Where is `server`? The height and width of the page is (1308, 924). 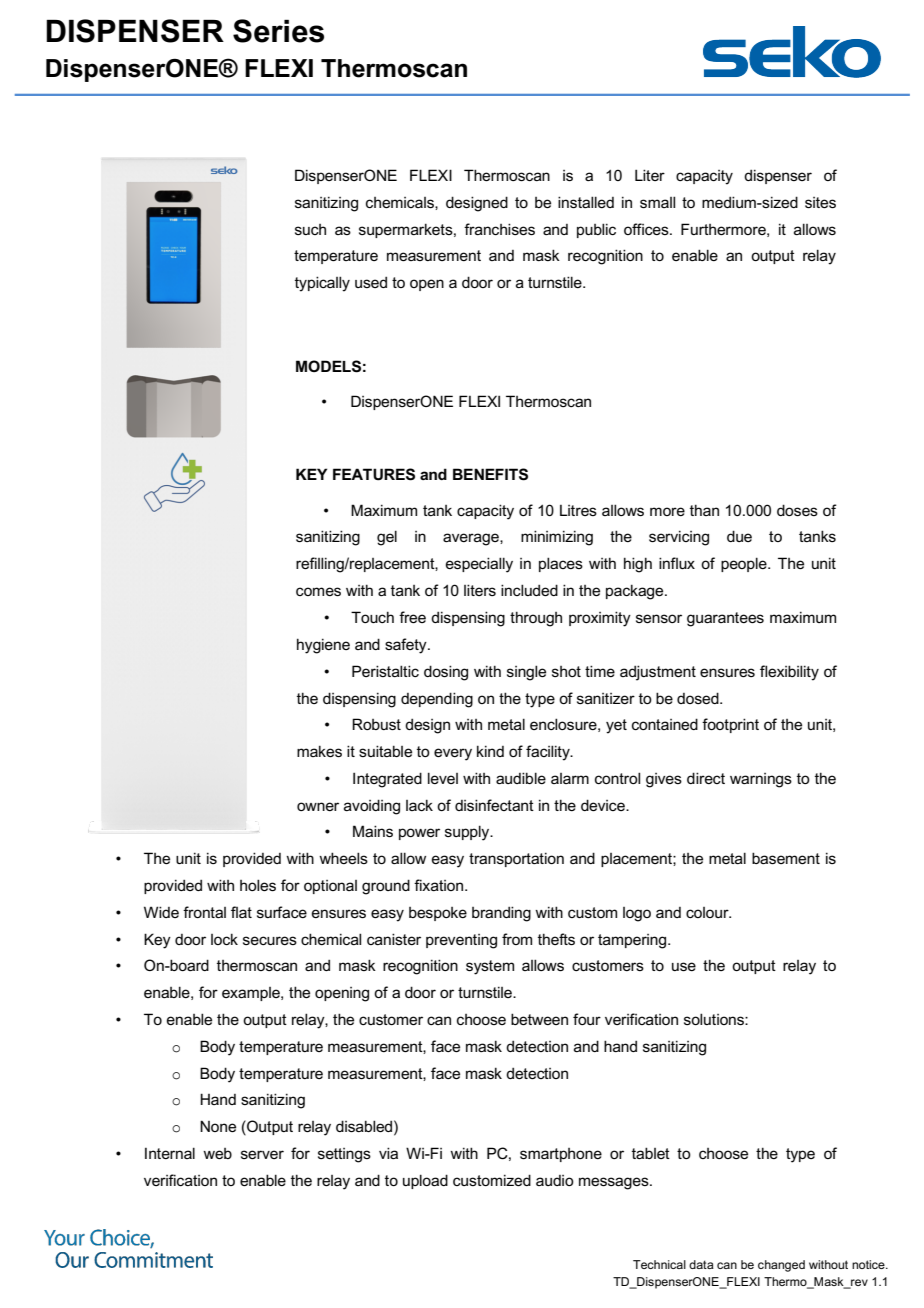
server is located at coordinates (262, 1154).
